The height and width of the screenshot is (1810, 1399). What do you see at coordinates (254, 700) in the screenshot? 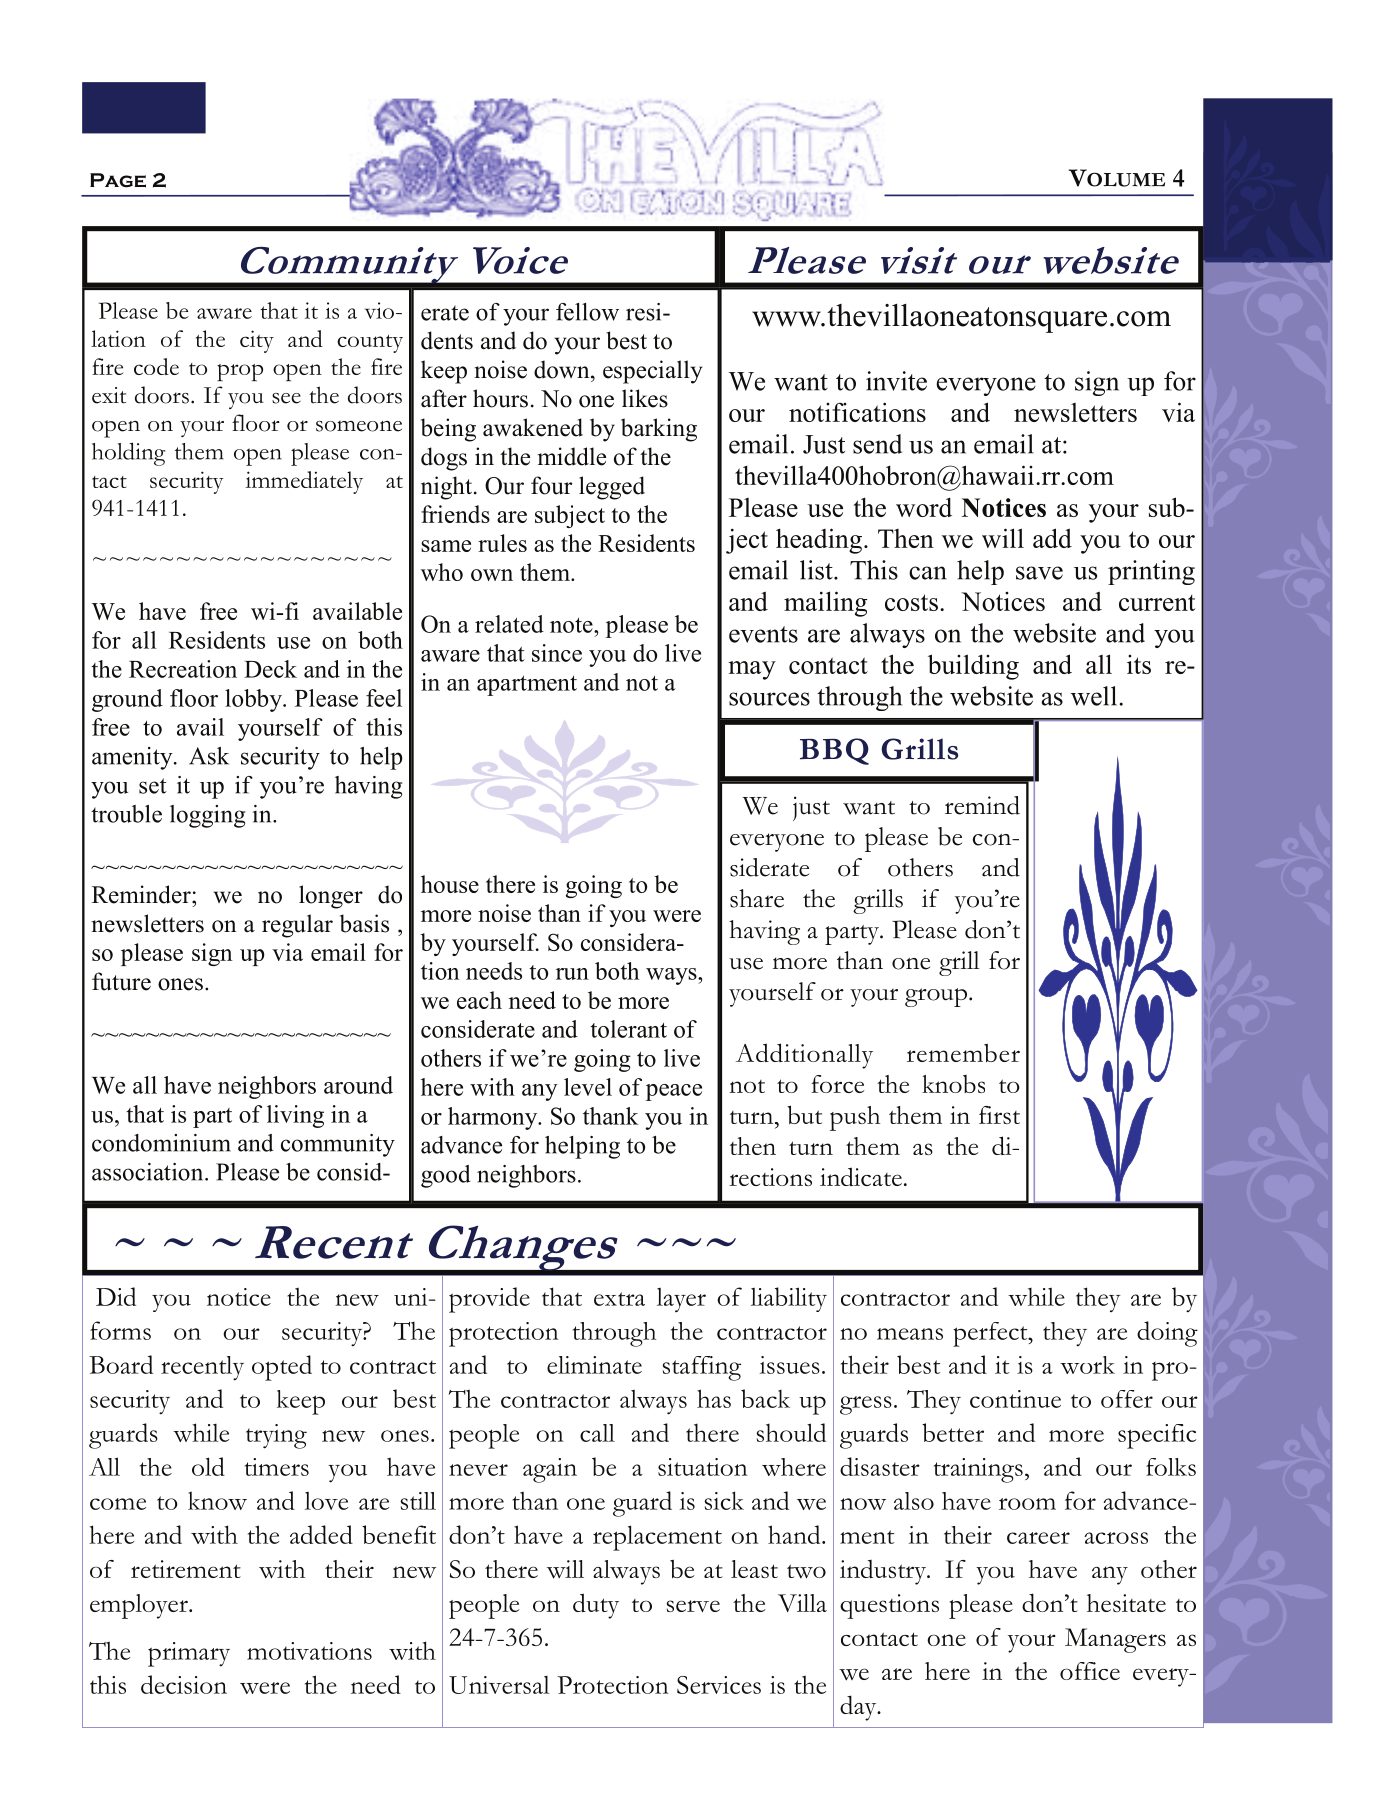
I see `lobby` at bounding box center [254, 700].
